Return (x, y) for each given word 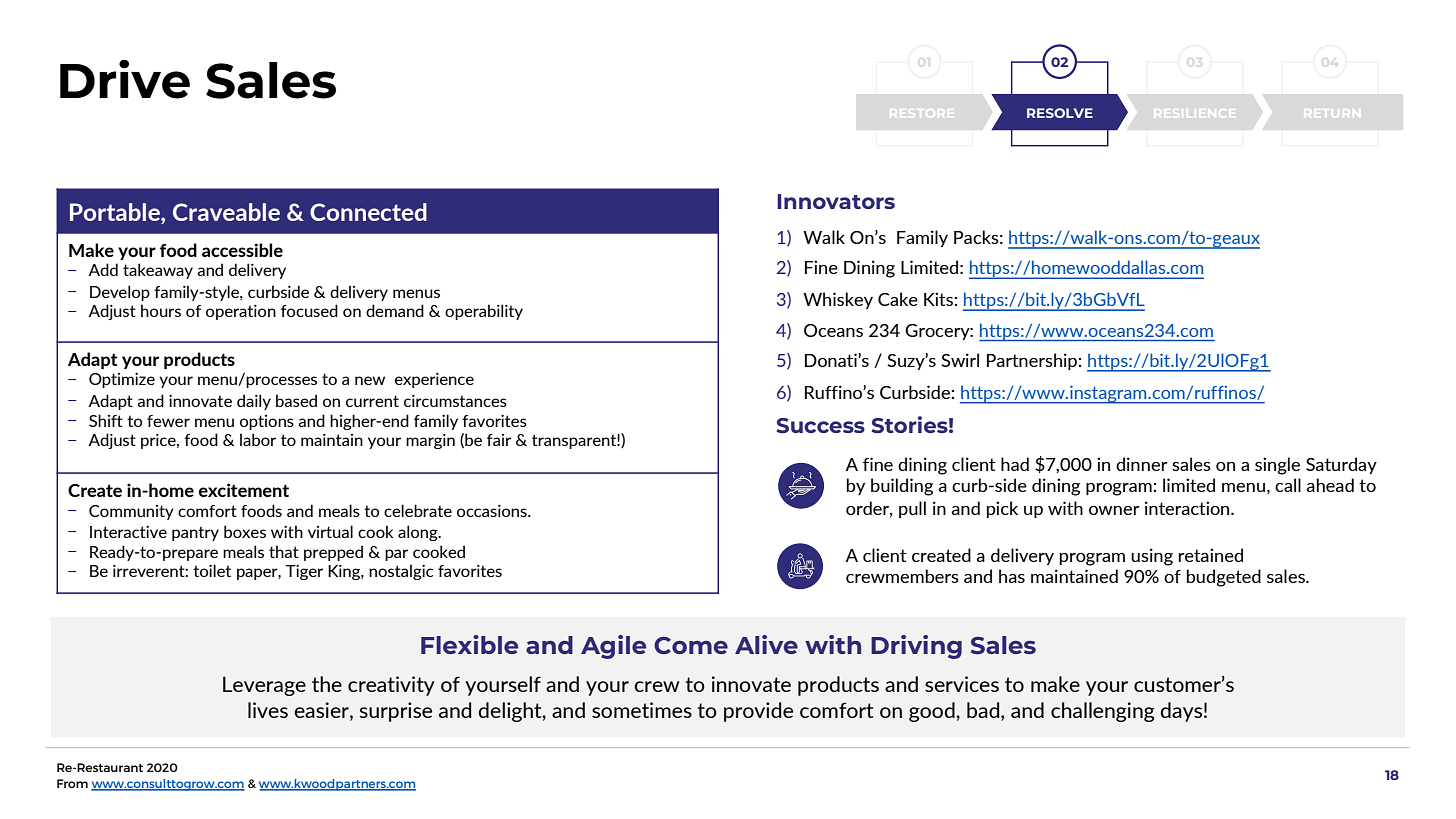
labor (258, 439)
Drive (125, 79)
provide (758, 712)
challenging (1103, 712)
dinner (1142, 464)
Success (820, 425)
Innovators (836, 201)
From (72, 783)
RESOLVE (1060, 113)
